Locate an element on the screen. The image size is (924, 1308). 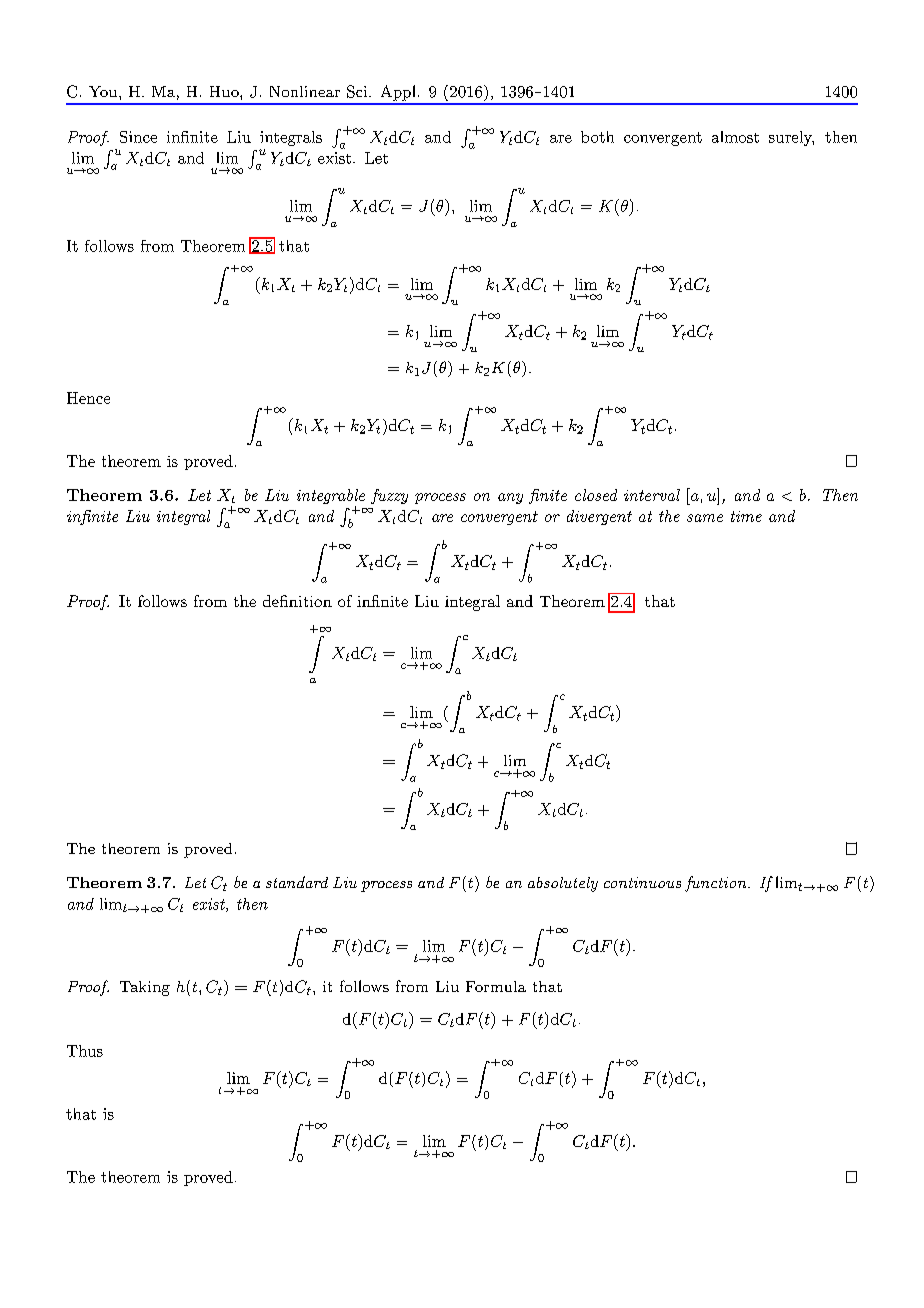
Hence is located at coordinates (88, 398).
